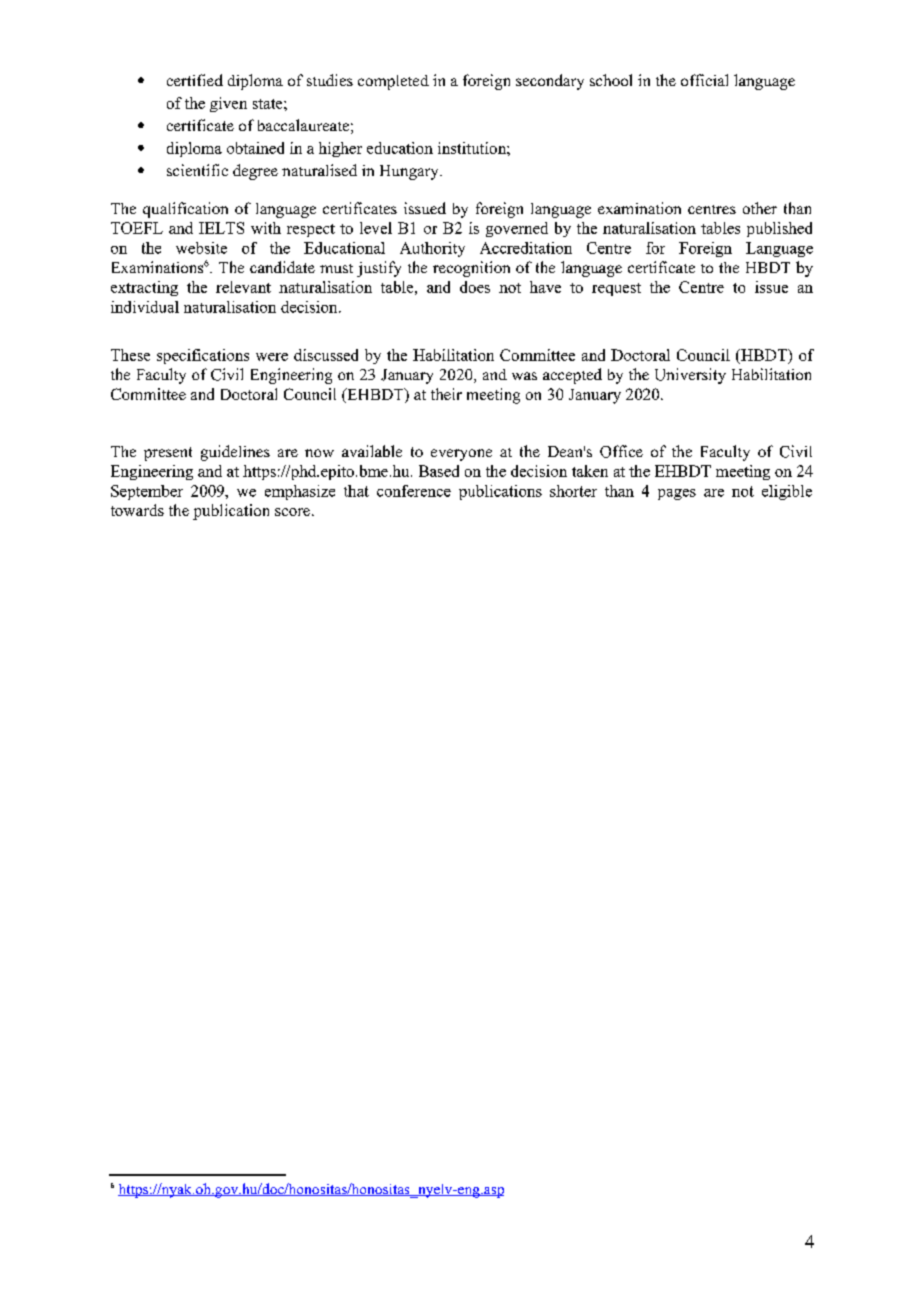 The height and width of the screenshot is (1308, 924). Describe the element at coordinates (201, 248) in the screenshot. I see `website` at that location.
